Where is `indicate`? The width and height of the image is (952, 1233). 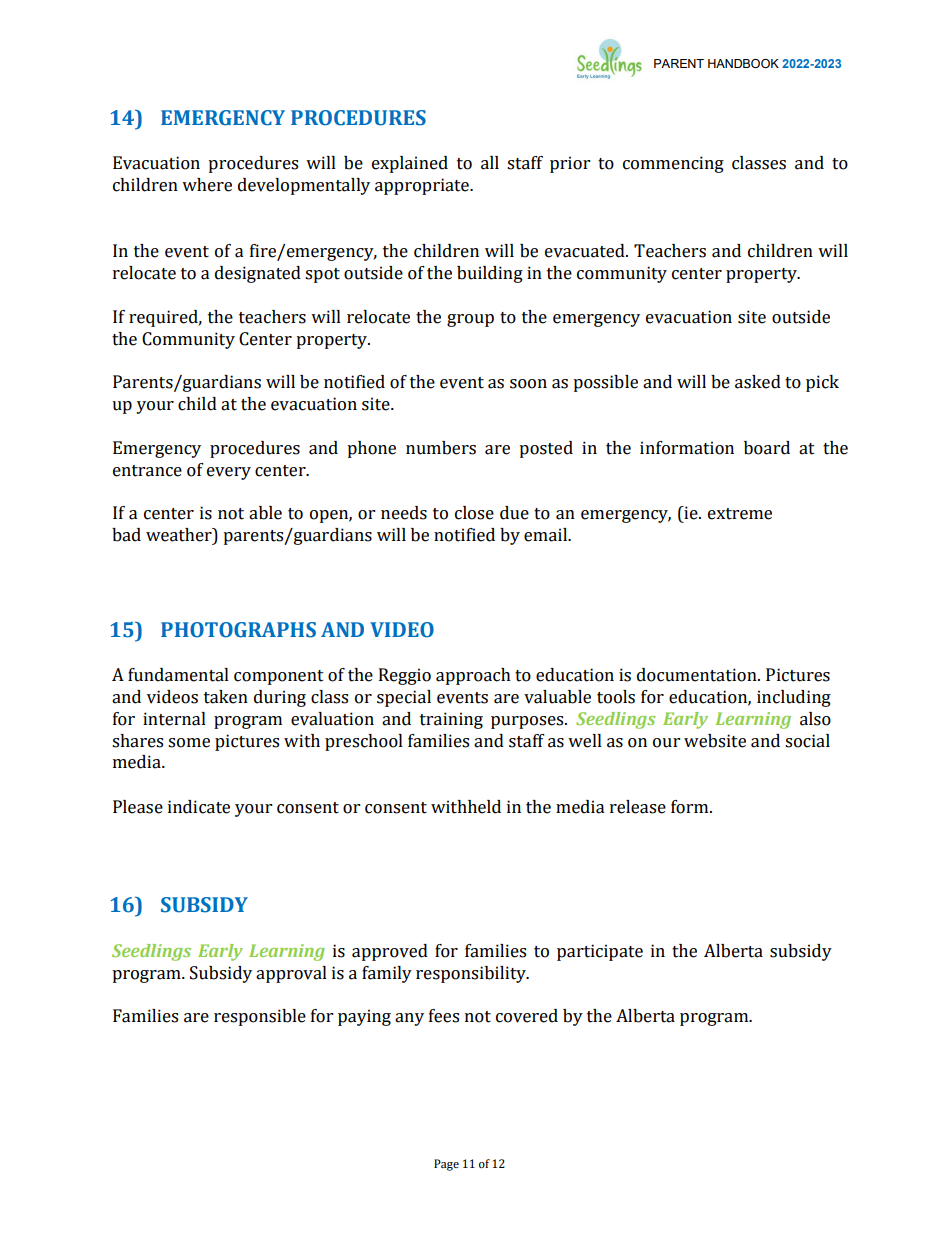 indicate is located at coordinates (199, 807).
